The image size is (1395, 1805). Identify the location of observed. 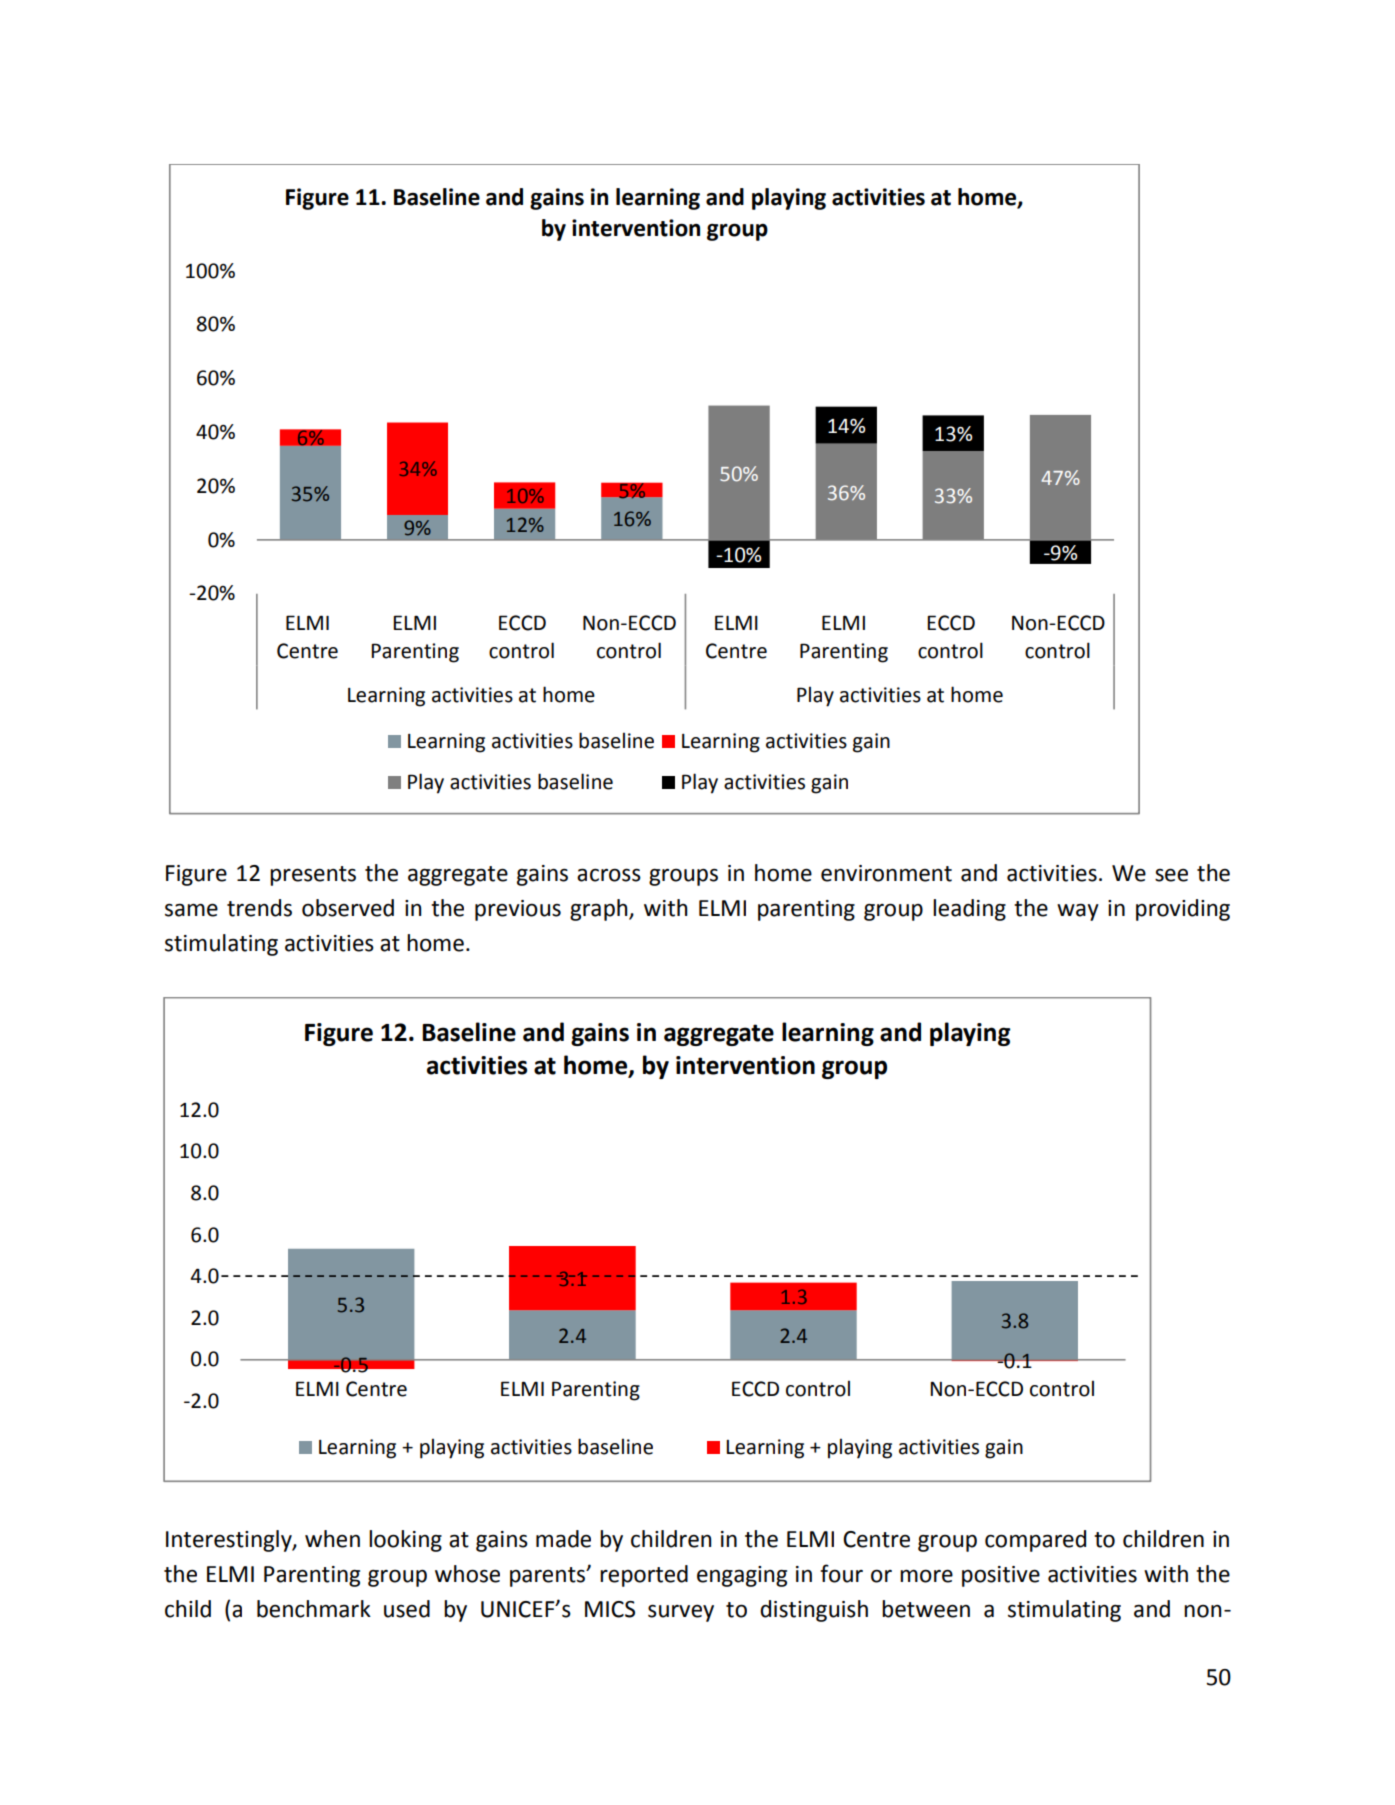
(348, 908).
